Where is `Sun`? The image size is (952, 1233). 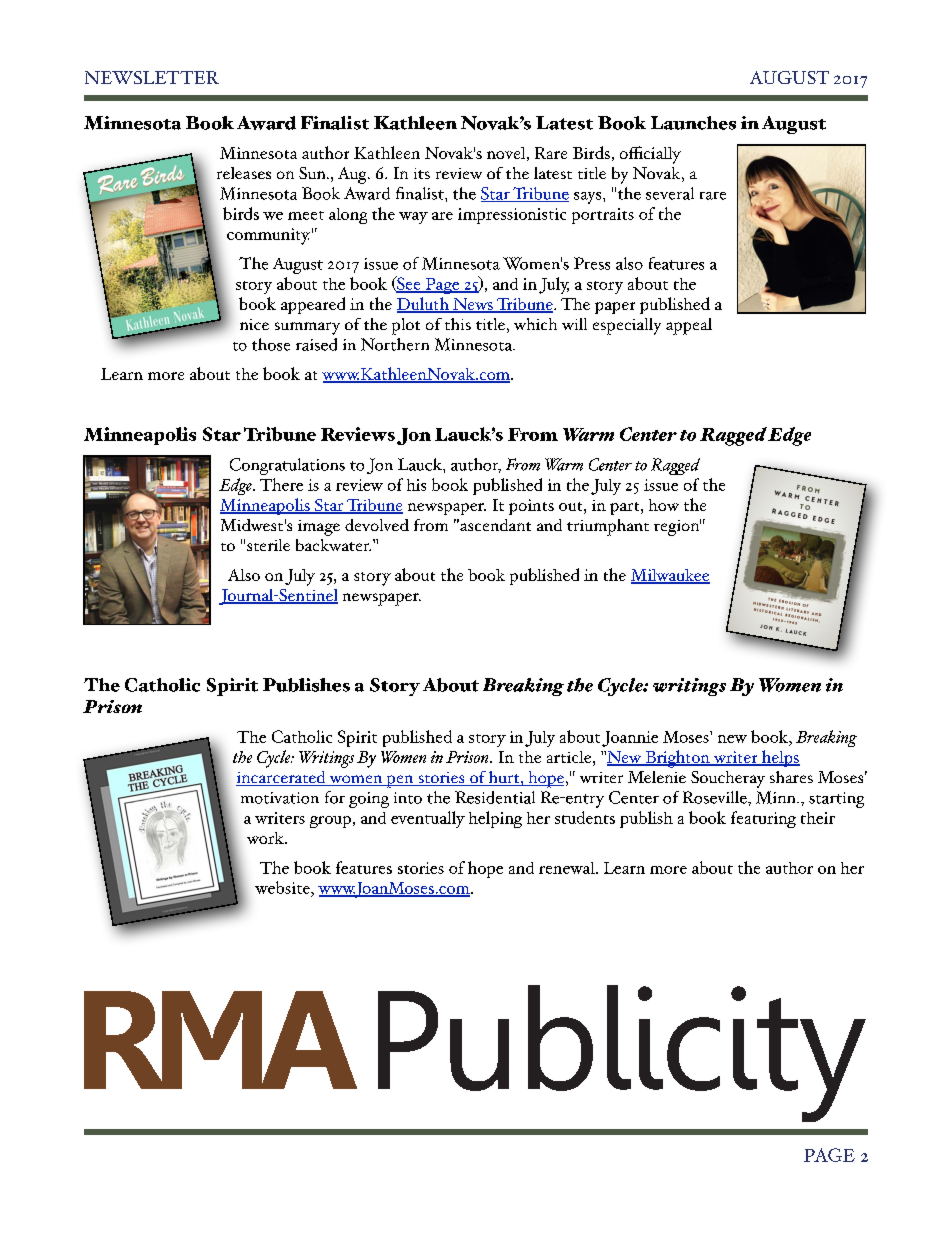
Sun is located at coordinates (313, 173).
